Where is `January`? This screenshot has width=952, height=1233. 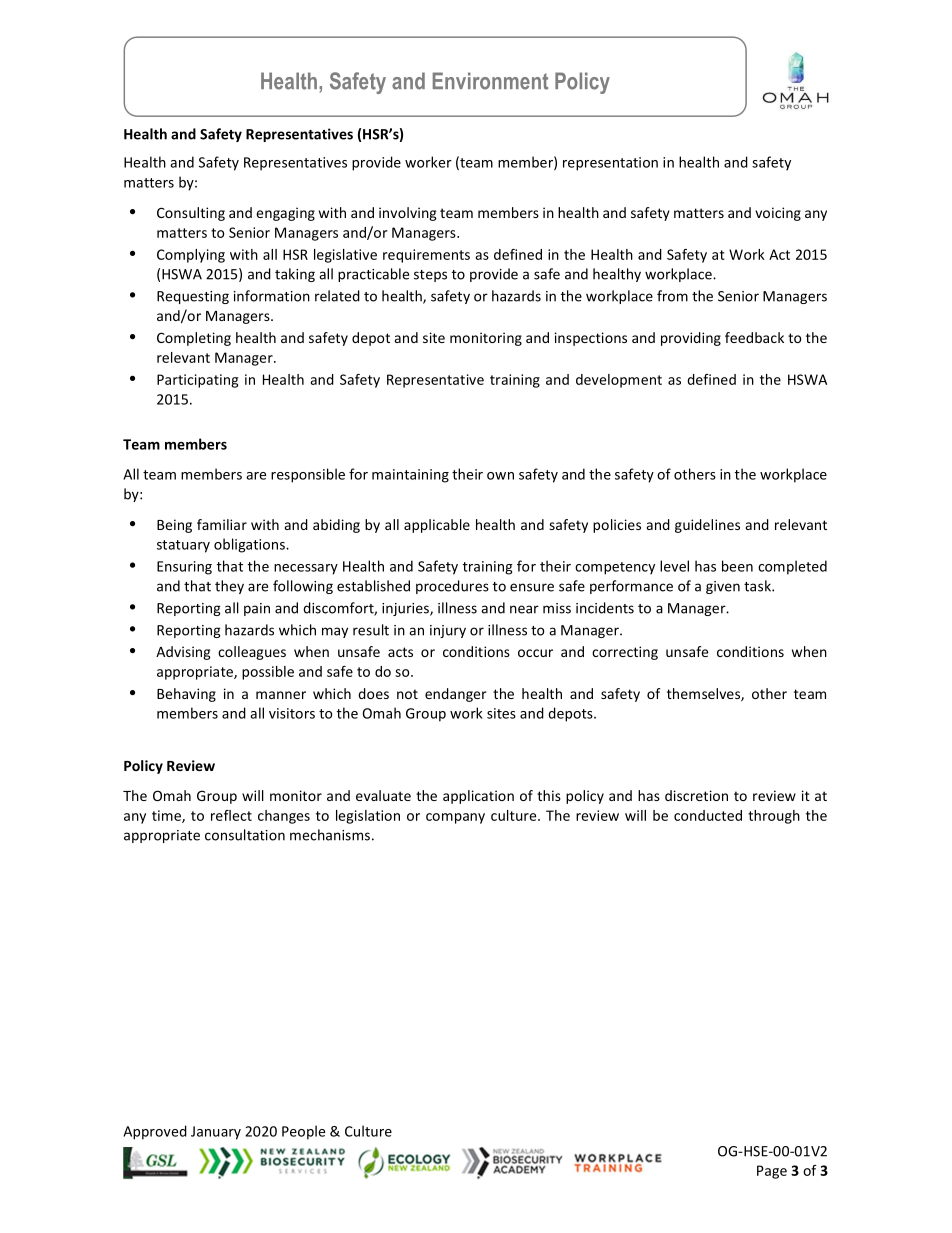
January is located at coordinates (216, 1133).
